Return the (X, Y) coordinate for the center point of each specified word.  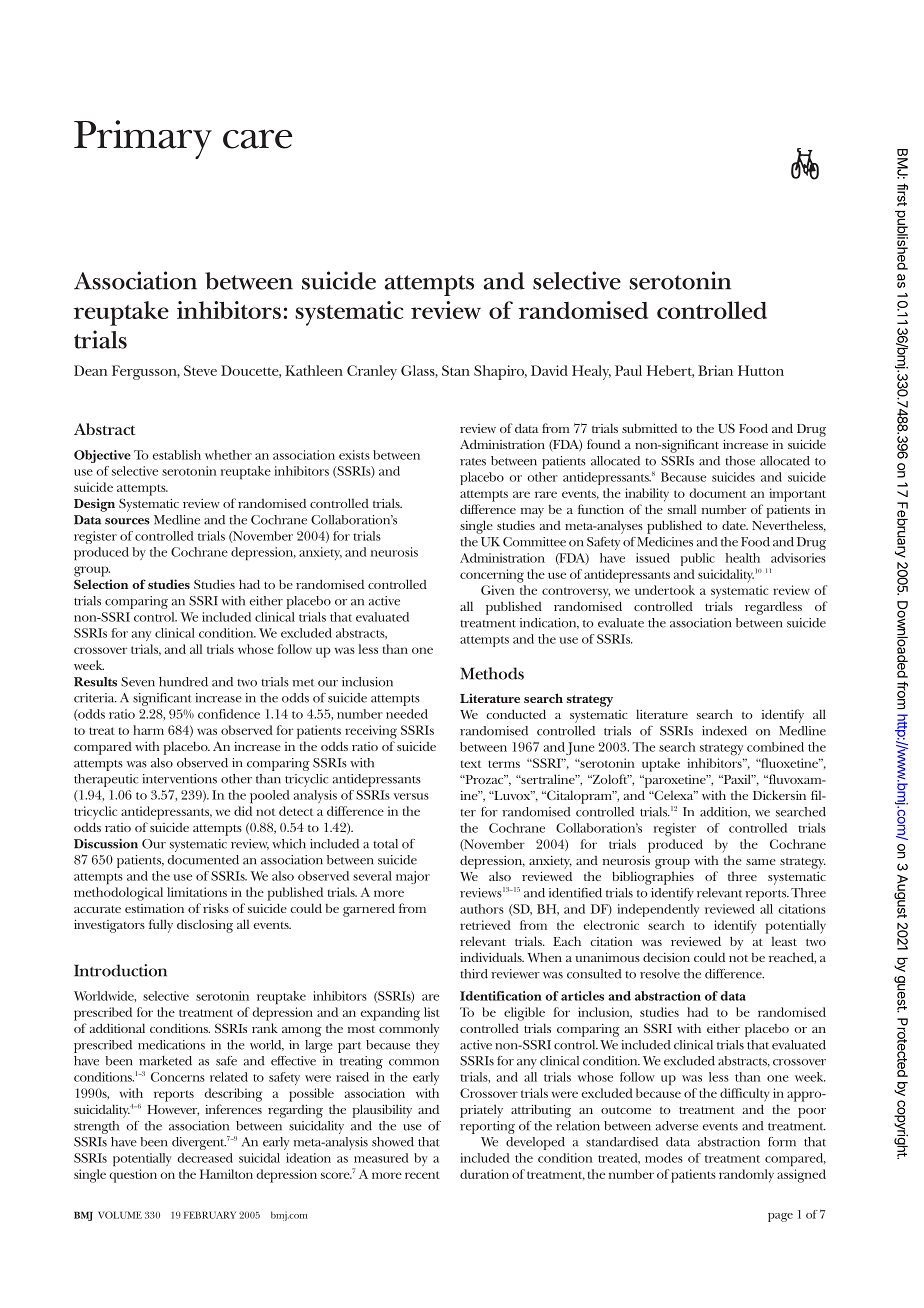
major (413, 877)
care (257, 139)
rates (473, 462)
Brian (715, 370)
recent (422, 1175)
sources (127, 521)
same (761, 862)
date (735, 525)
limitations (197, 892)
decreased (205, 1158)
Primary (143, 139)
